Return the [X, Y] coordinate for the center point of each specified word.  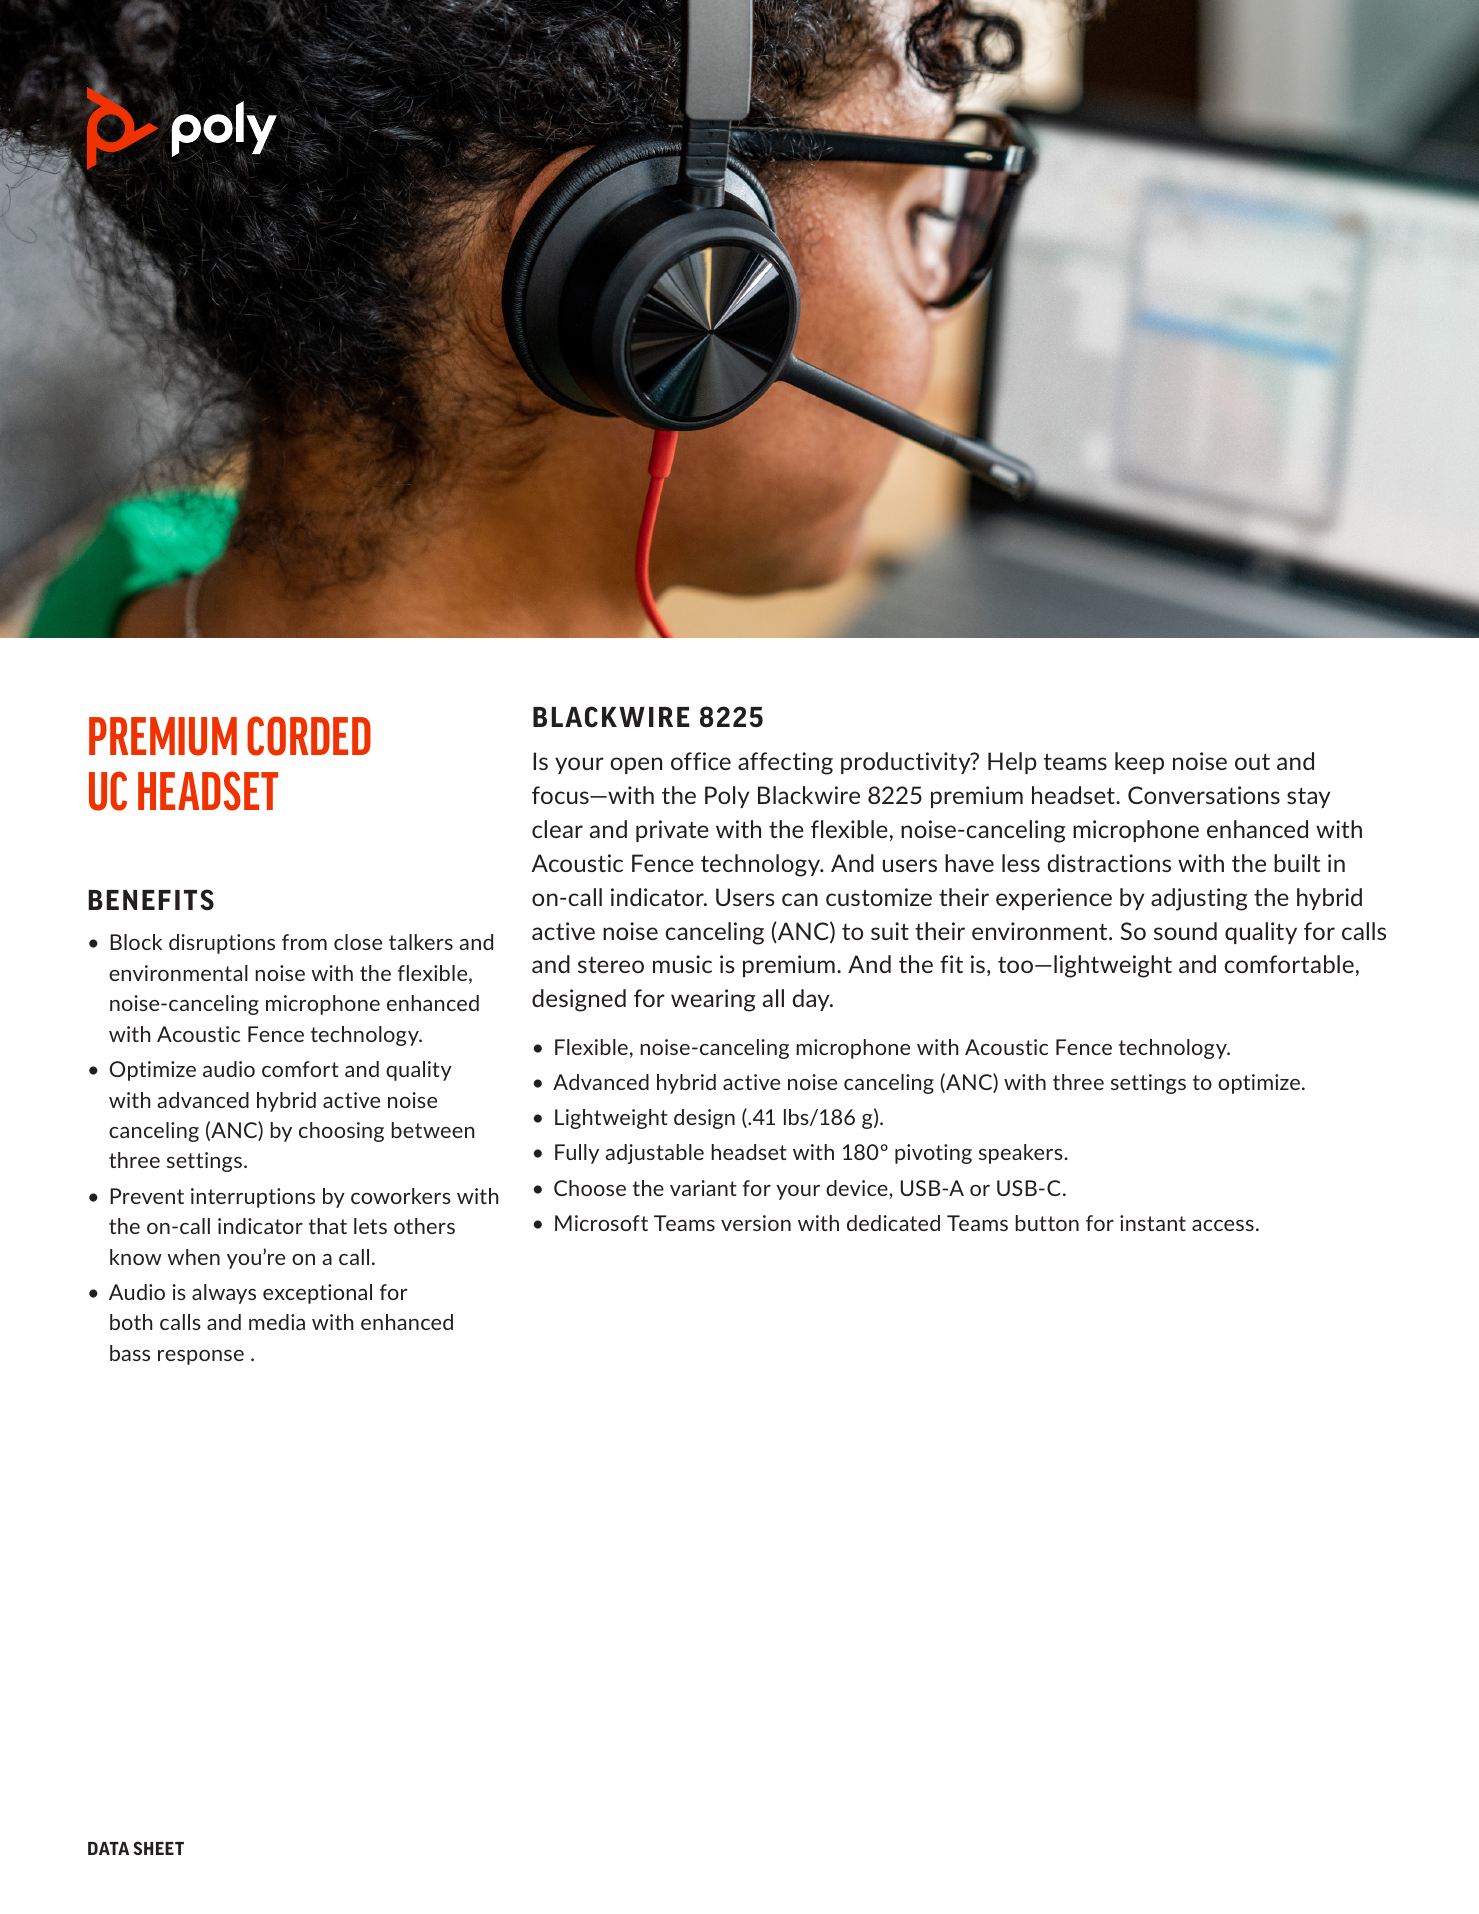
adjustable [654, 1154]
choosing [341, 1132]
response [201, 1357]
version [756, 1223]
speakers [1021, 1154]
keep [1139, 763]
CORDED [309, 736]
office [701, 761]
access [1223, 1225]
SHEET [158, 1848]
